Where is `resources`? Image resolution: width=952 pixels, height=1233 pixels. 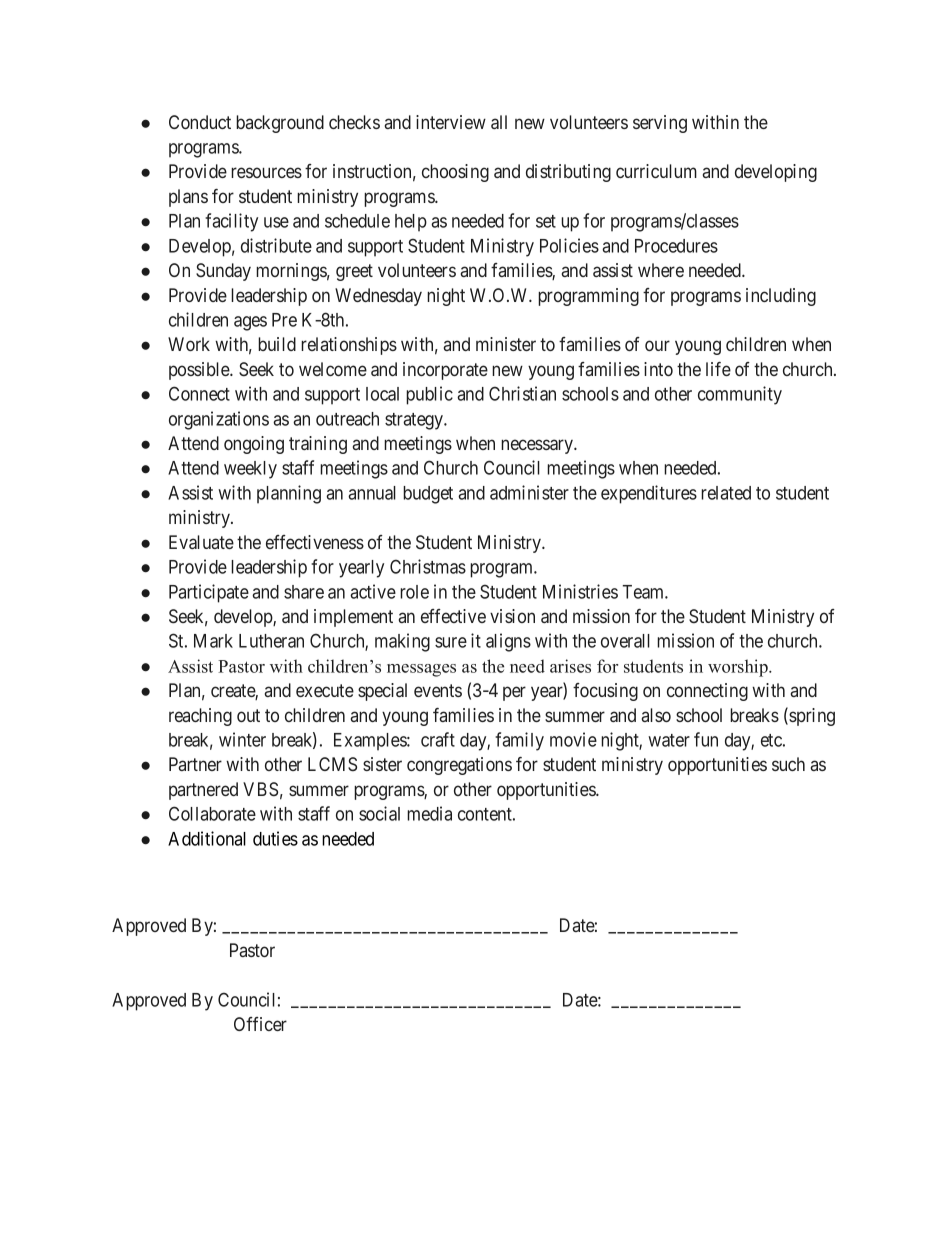 resources is located at coordinates (266, 172).
